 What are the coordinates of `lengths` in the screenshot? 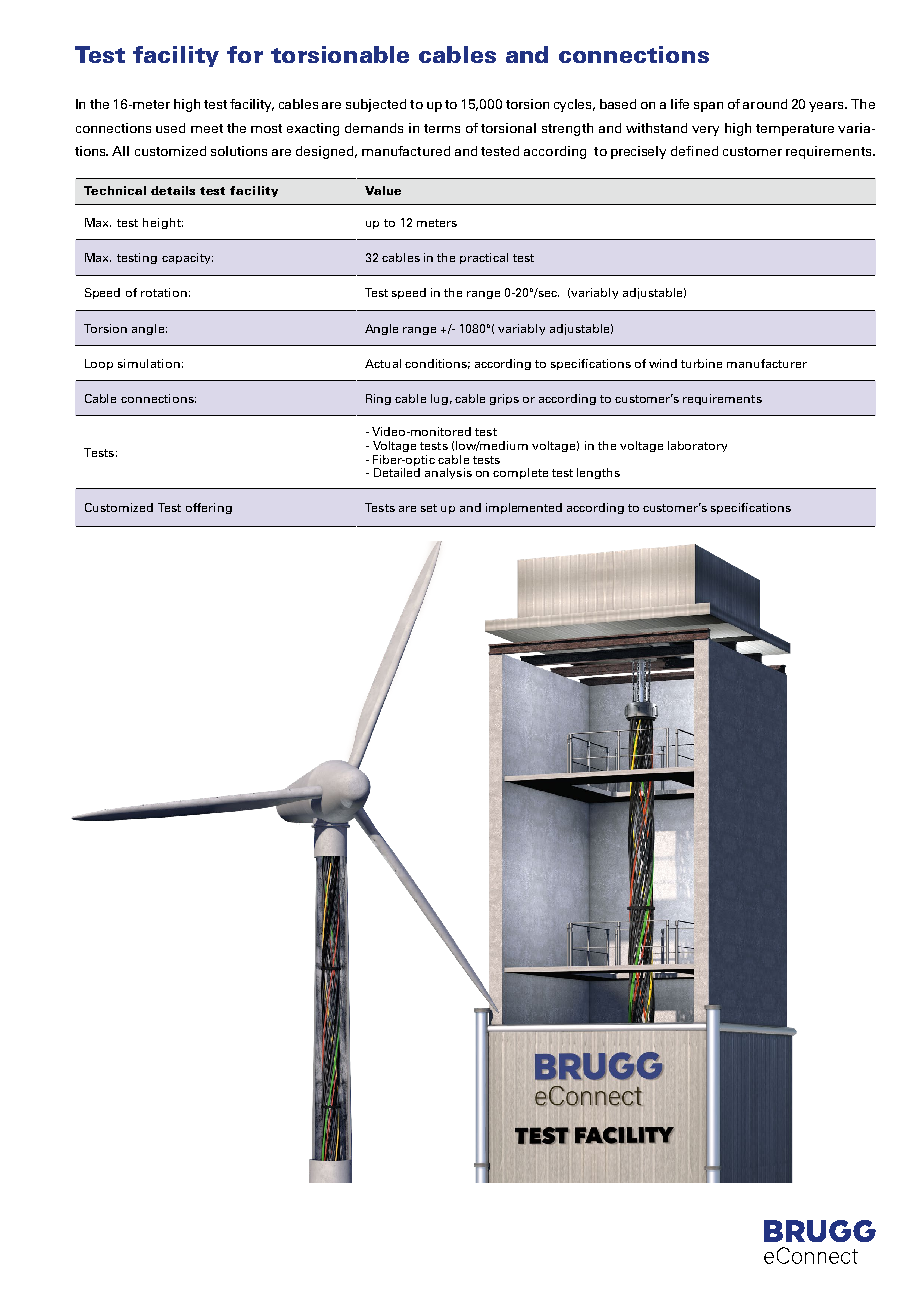 It's located at (598, 473).
